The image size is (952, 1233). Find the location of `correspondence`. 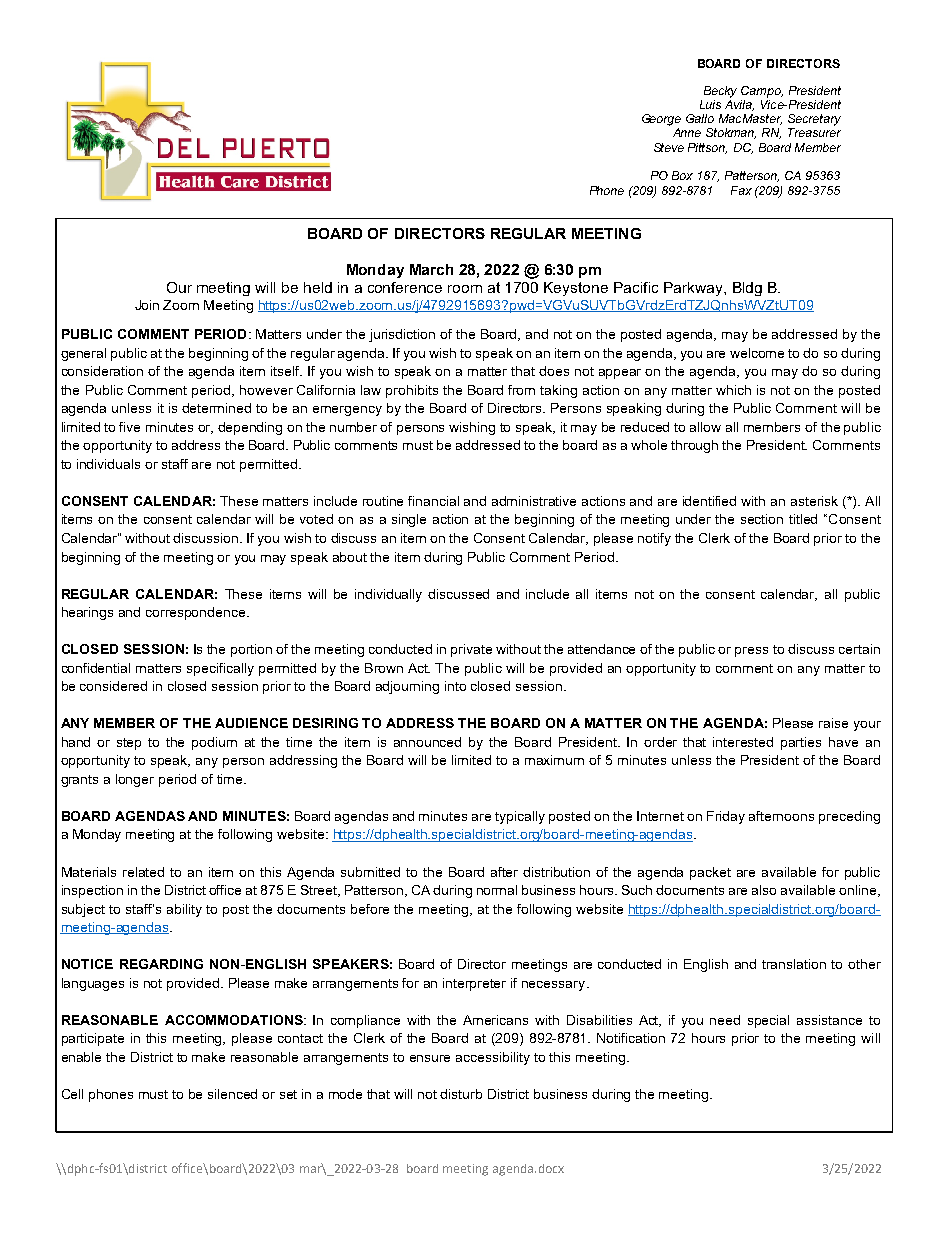

correspondence is located at coordinates (197, 613).
